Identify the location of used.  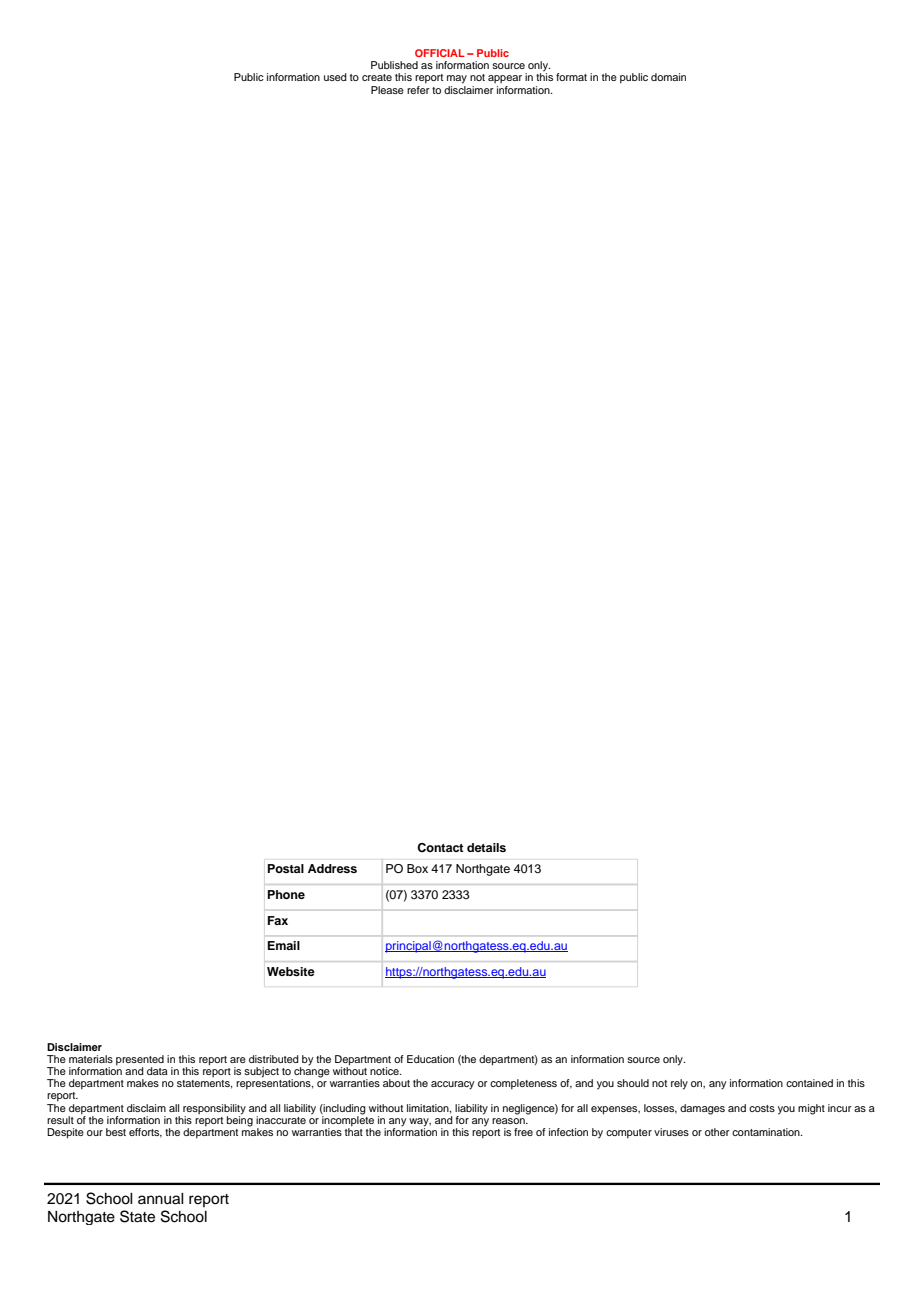
(335, 77).
